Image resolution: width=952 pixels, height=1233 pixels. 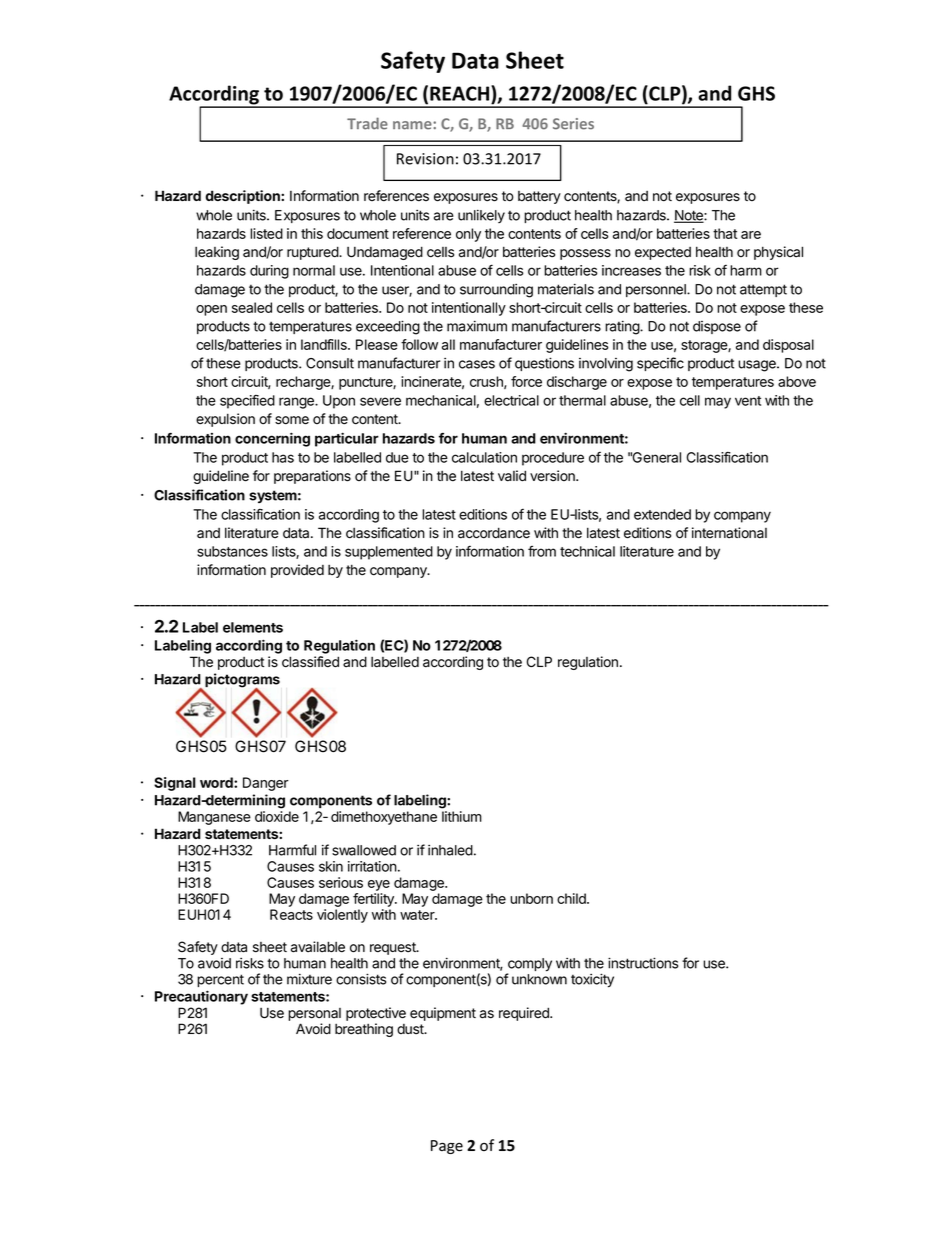 I want to click on dispose, so click(x=717, y=327).
